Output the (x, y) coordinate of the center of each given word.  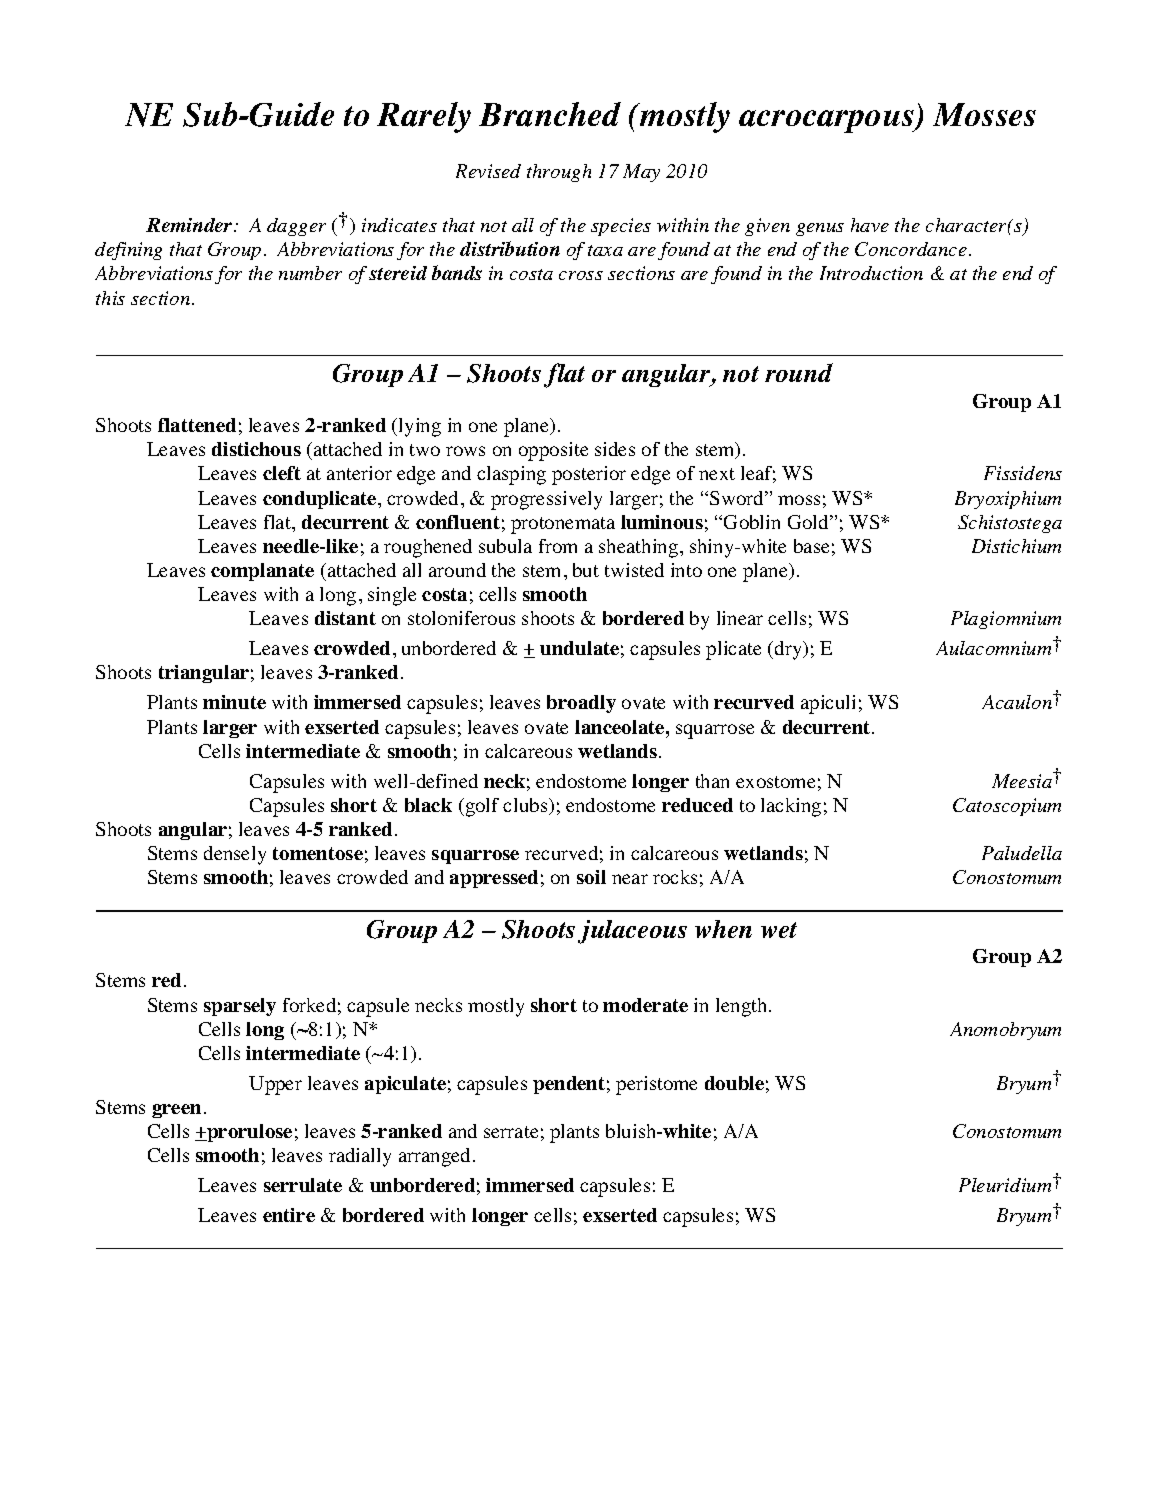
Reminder (190, 225)
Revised (488, 171)
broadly (581, 704)
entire (289, 1215)
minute (234, 702)
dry (790, 650)
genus (820, 229)
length (743, 1007)
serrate (511, 1132)
